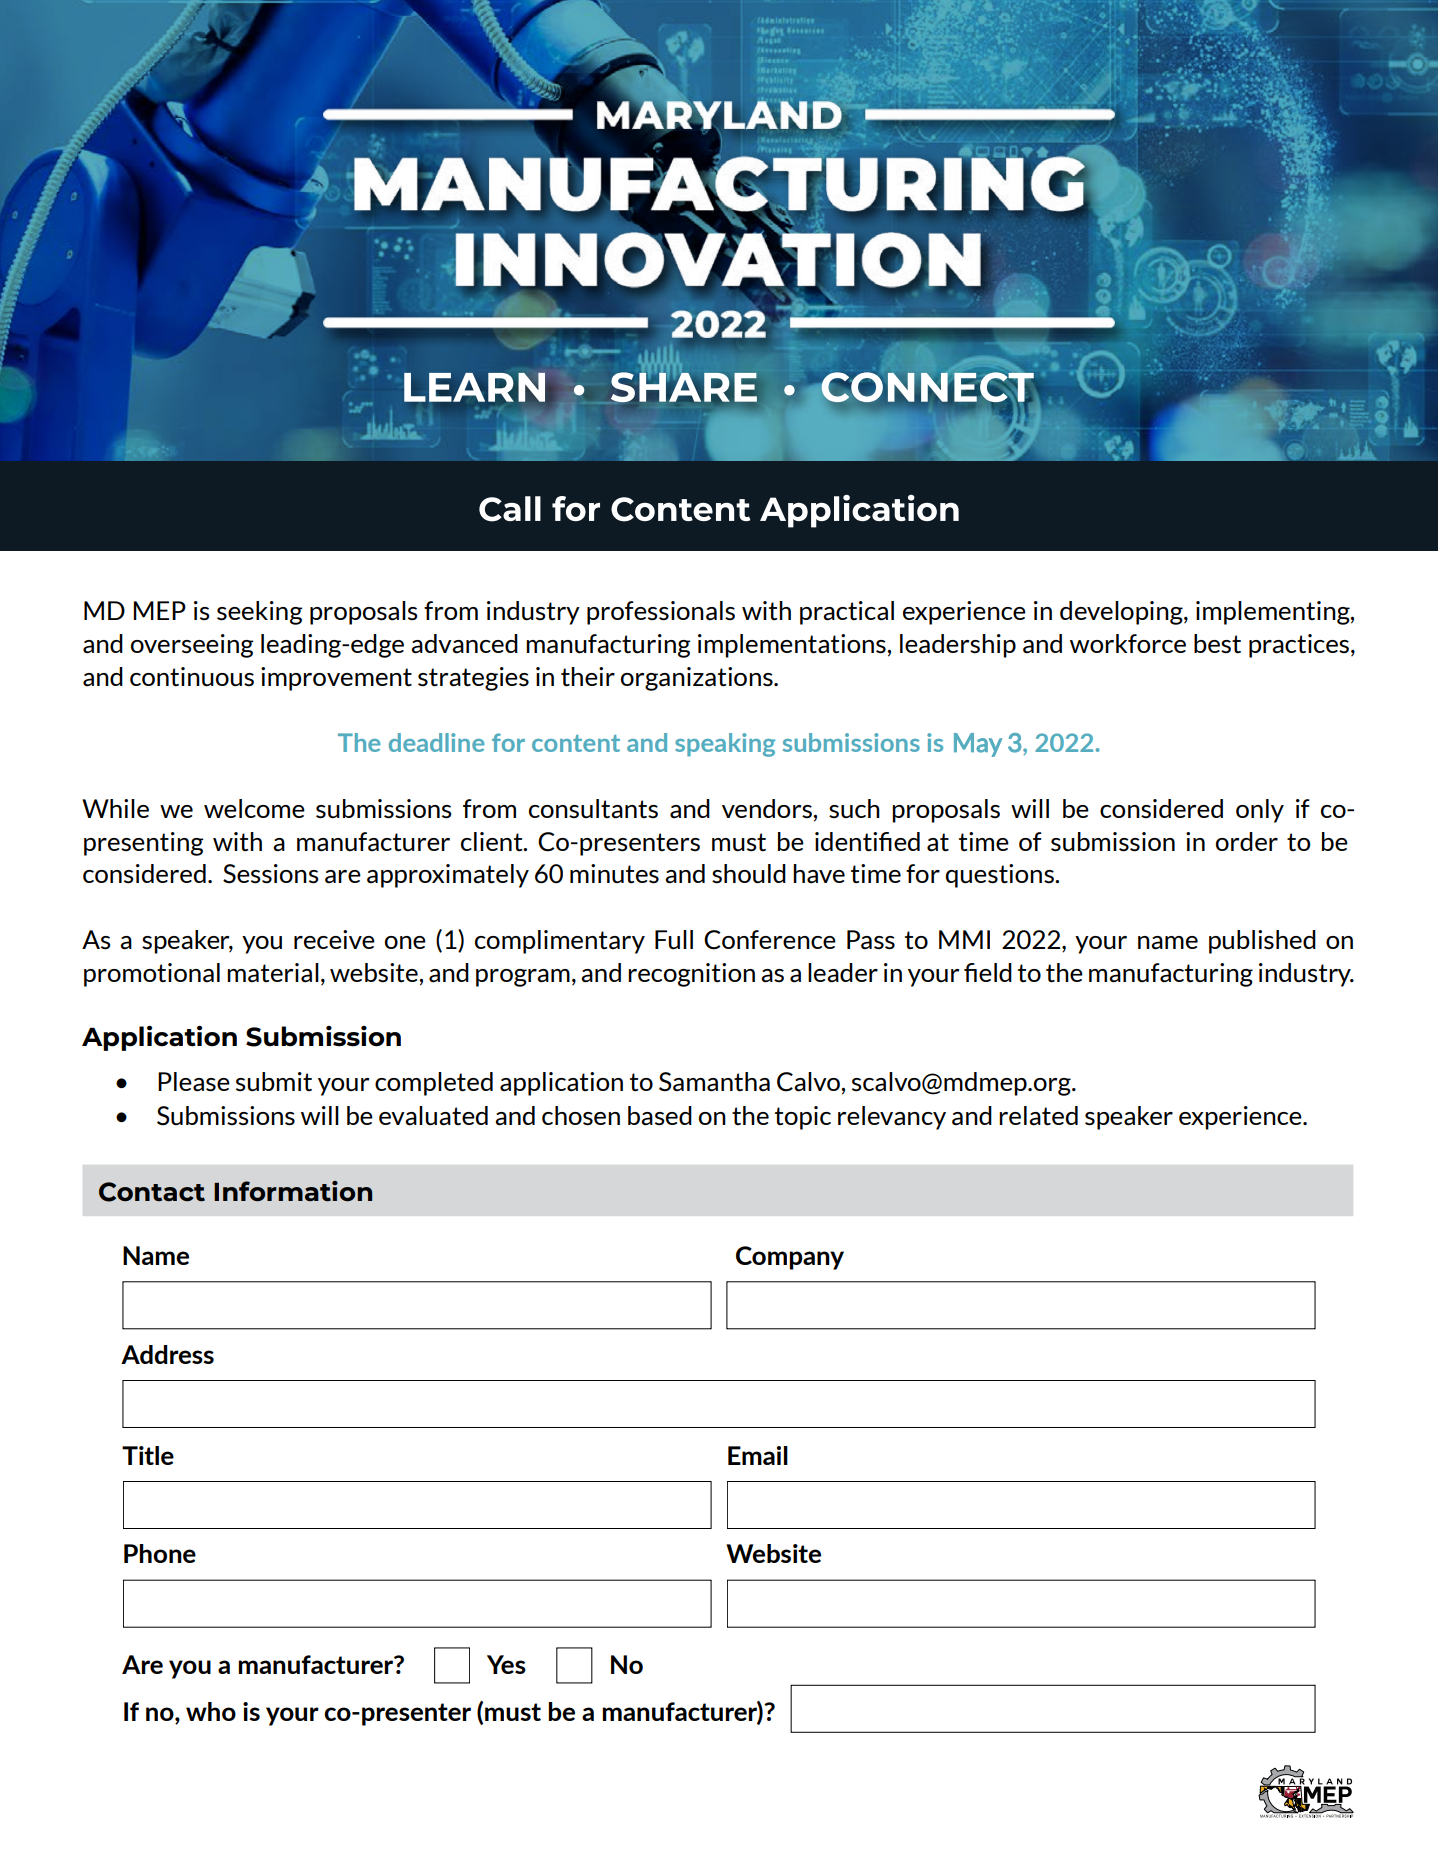 This screenshot has width=1438, height=1861. Describe the element at coordinates (211, 1711) in the screenshot. I see `who` at that location.
